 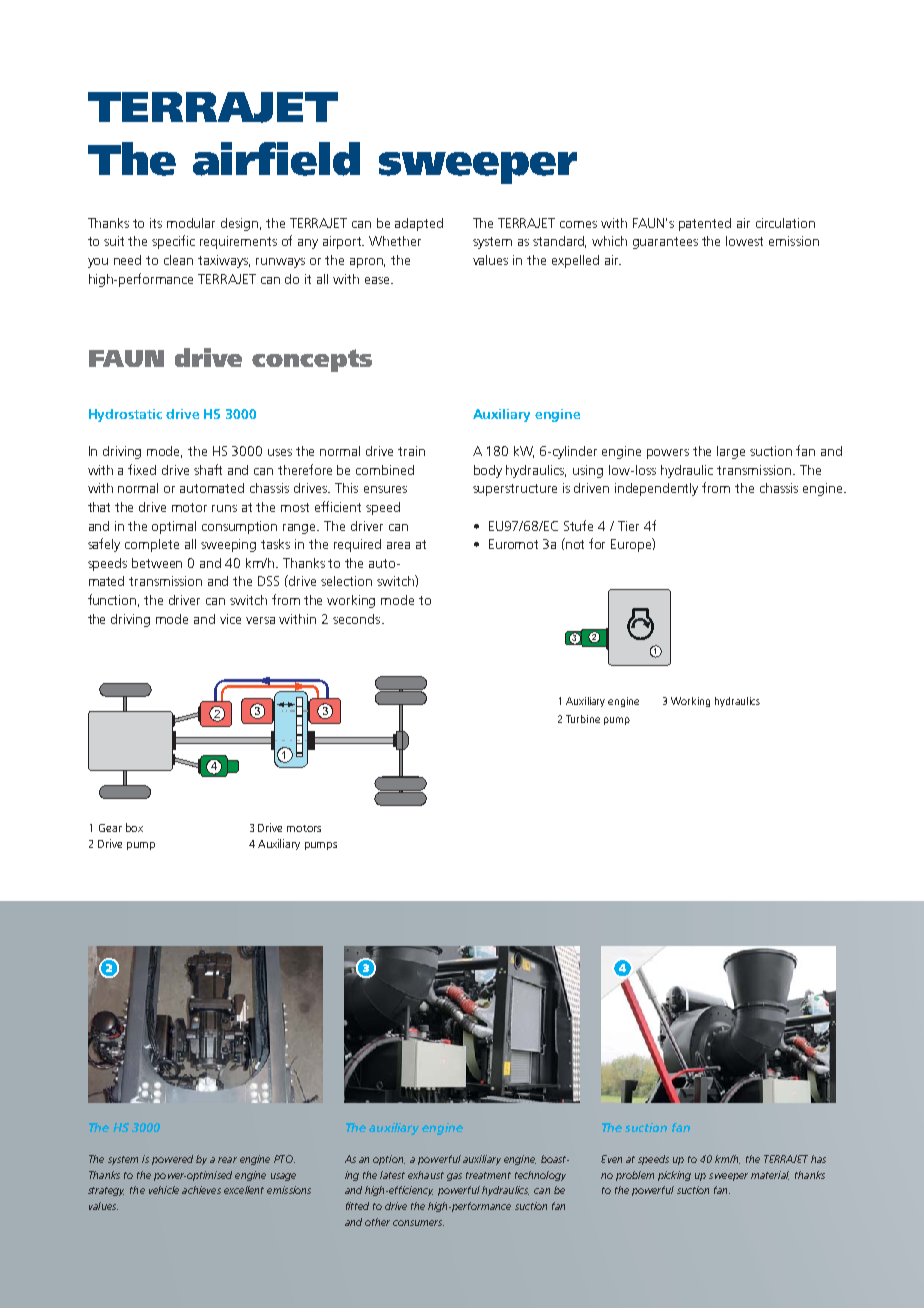 What do you see at coordinates (358, 619) in the page?
I see `seconds` at bounding box center [358, 619].
